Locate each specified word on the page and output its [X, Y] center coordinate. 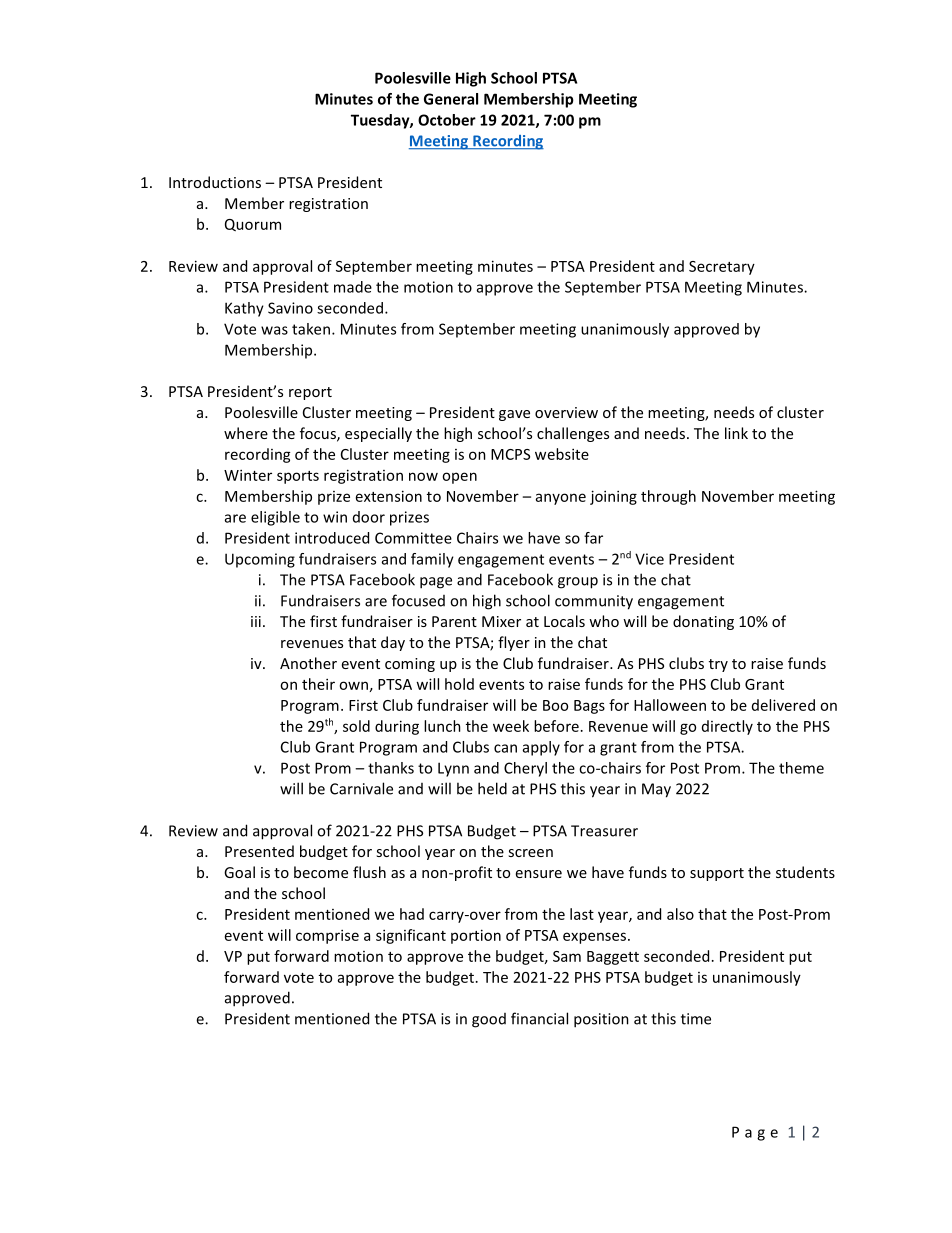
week [511, 726]
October [447, 120]
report [310, 393]
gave [514, 415]
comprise [327, 936]
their [318, 684]
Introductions [215, 182]
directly [727, 727]
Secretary [722, 268]
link [736, 433]
